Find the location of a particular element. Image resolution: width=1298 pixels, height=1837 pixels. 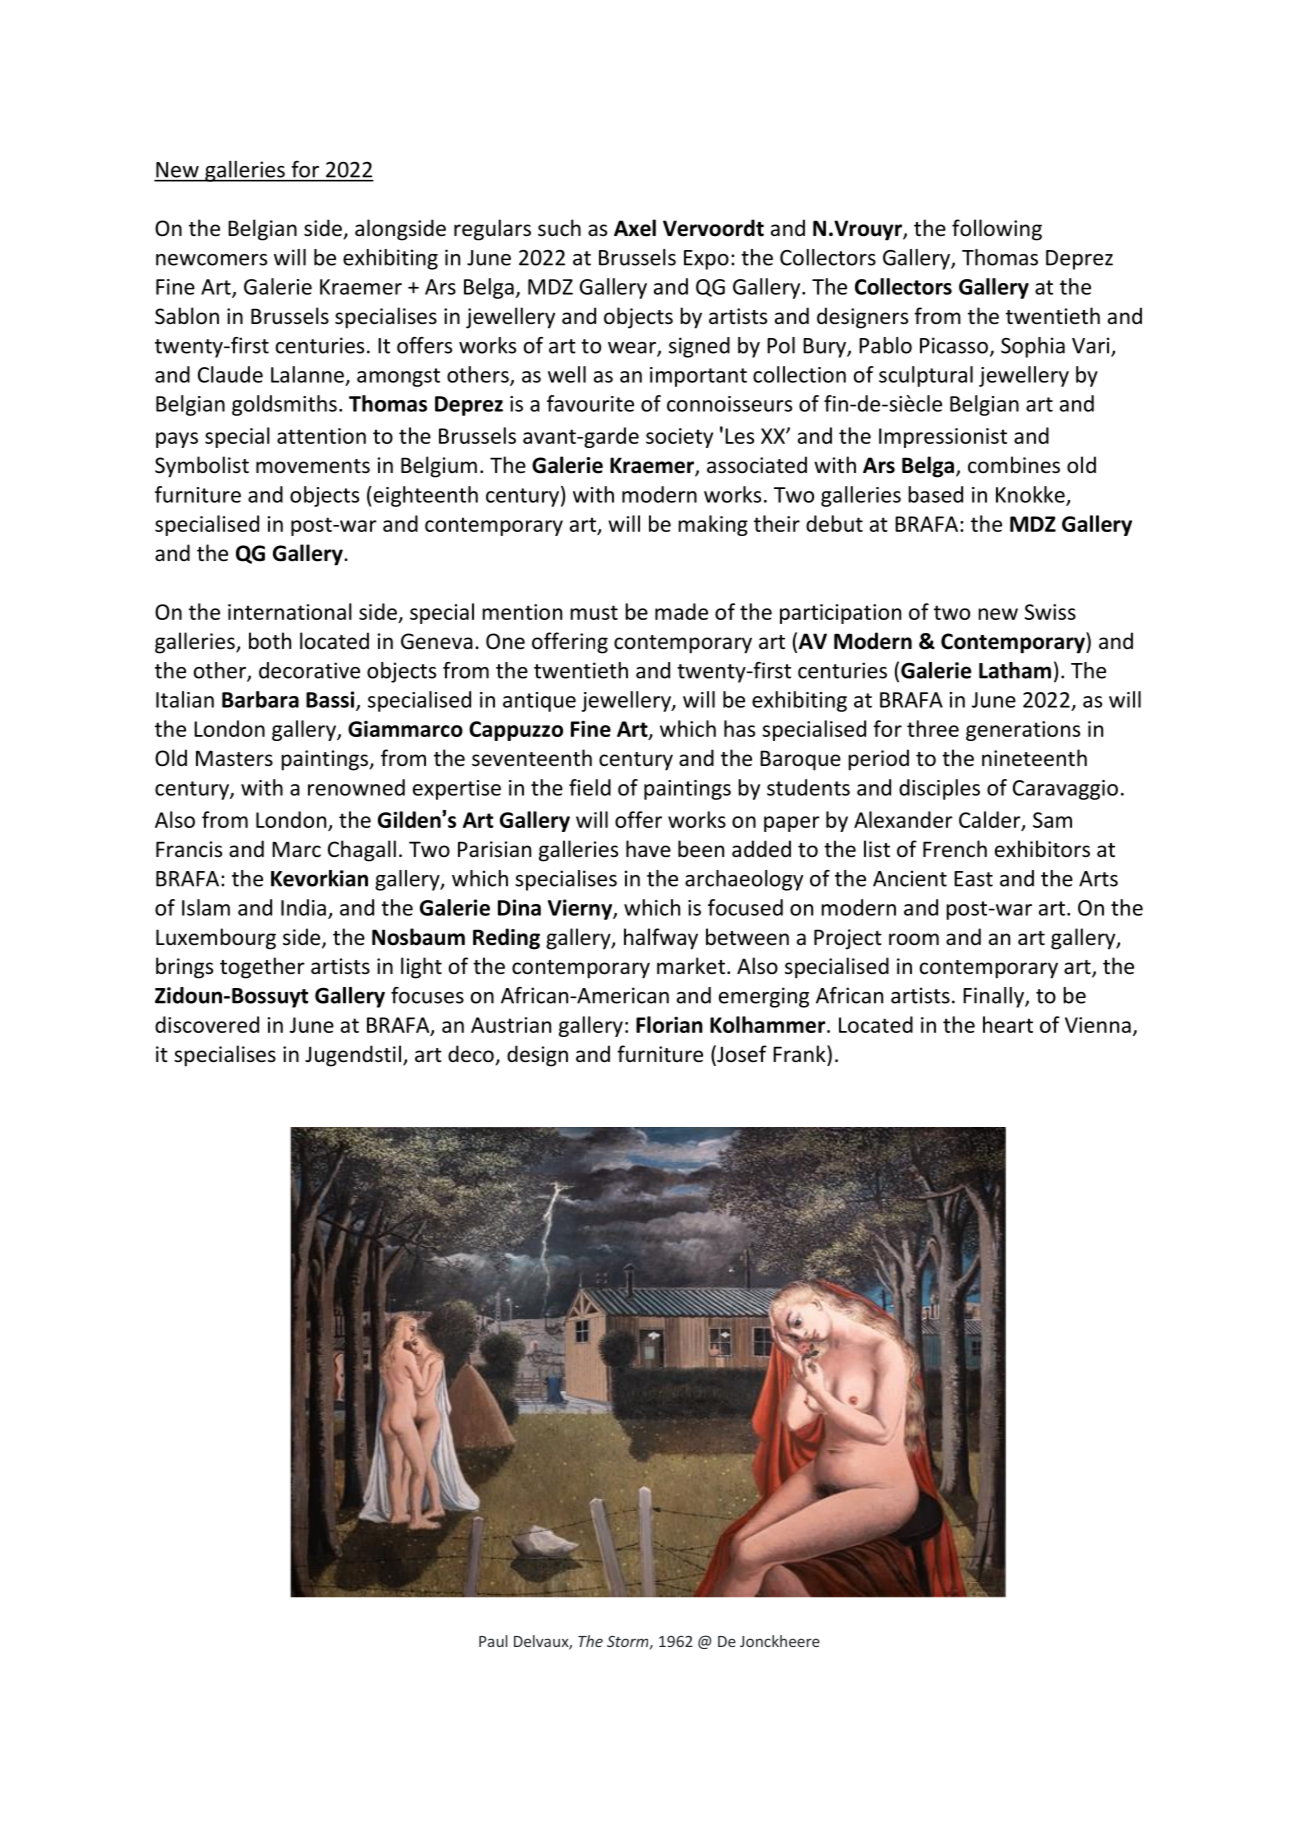

Vienna is located at coordinates (1098, 1025).
